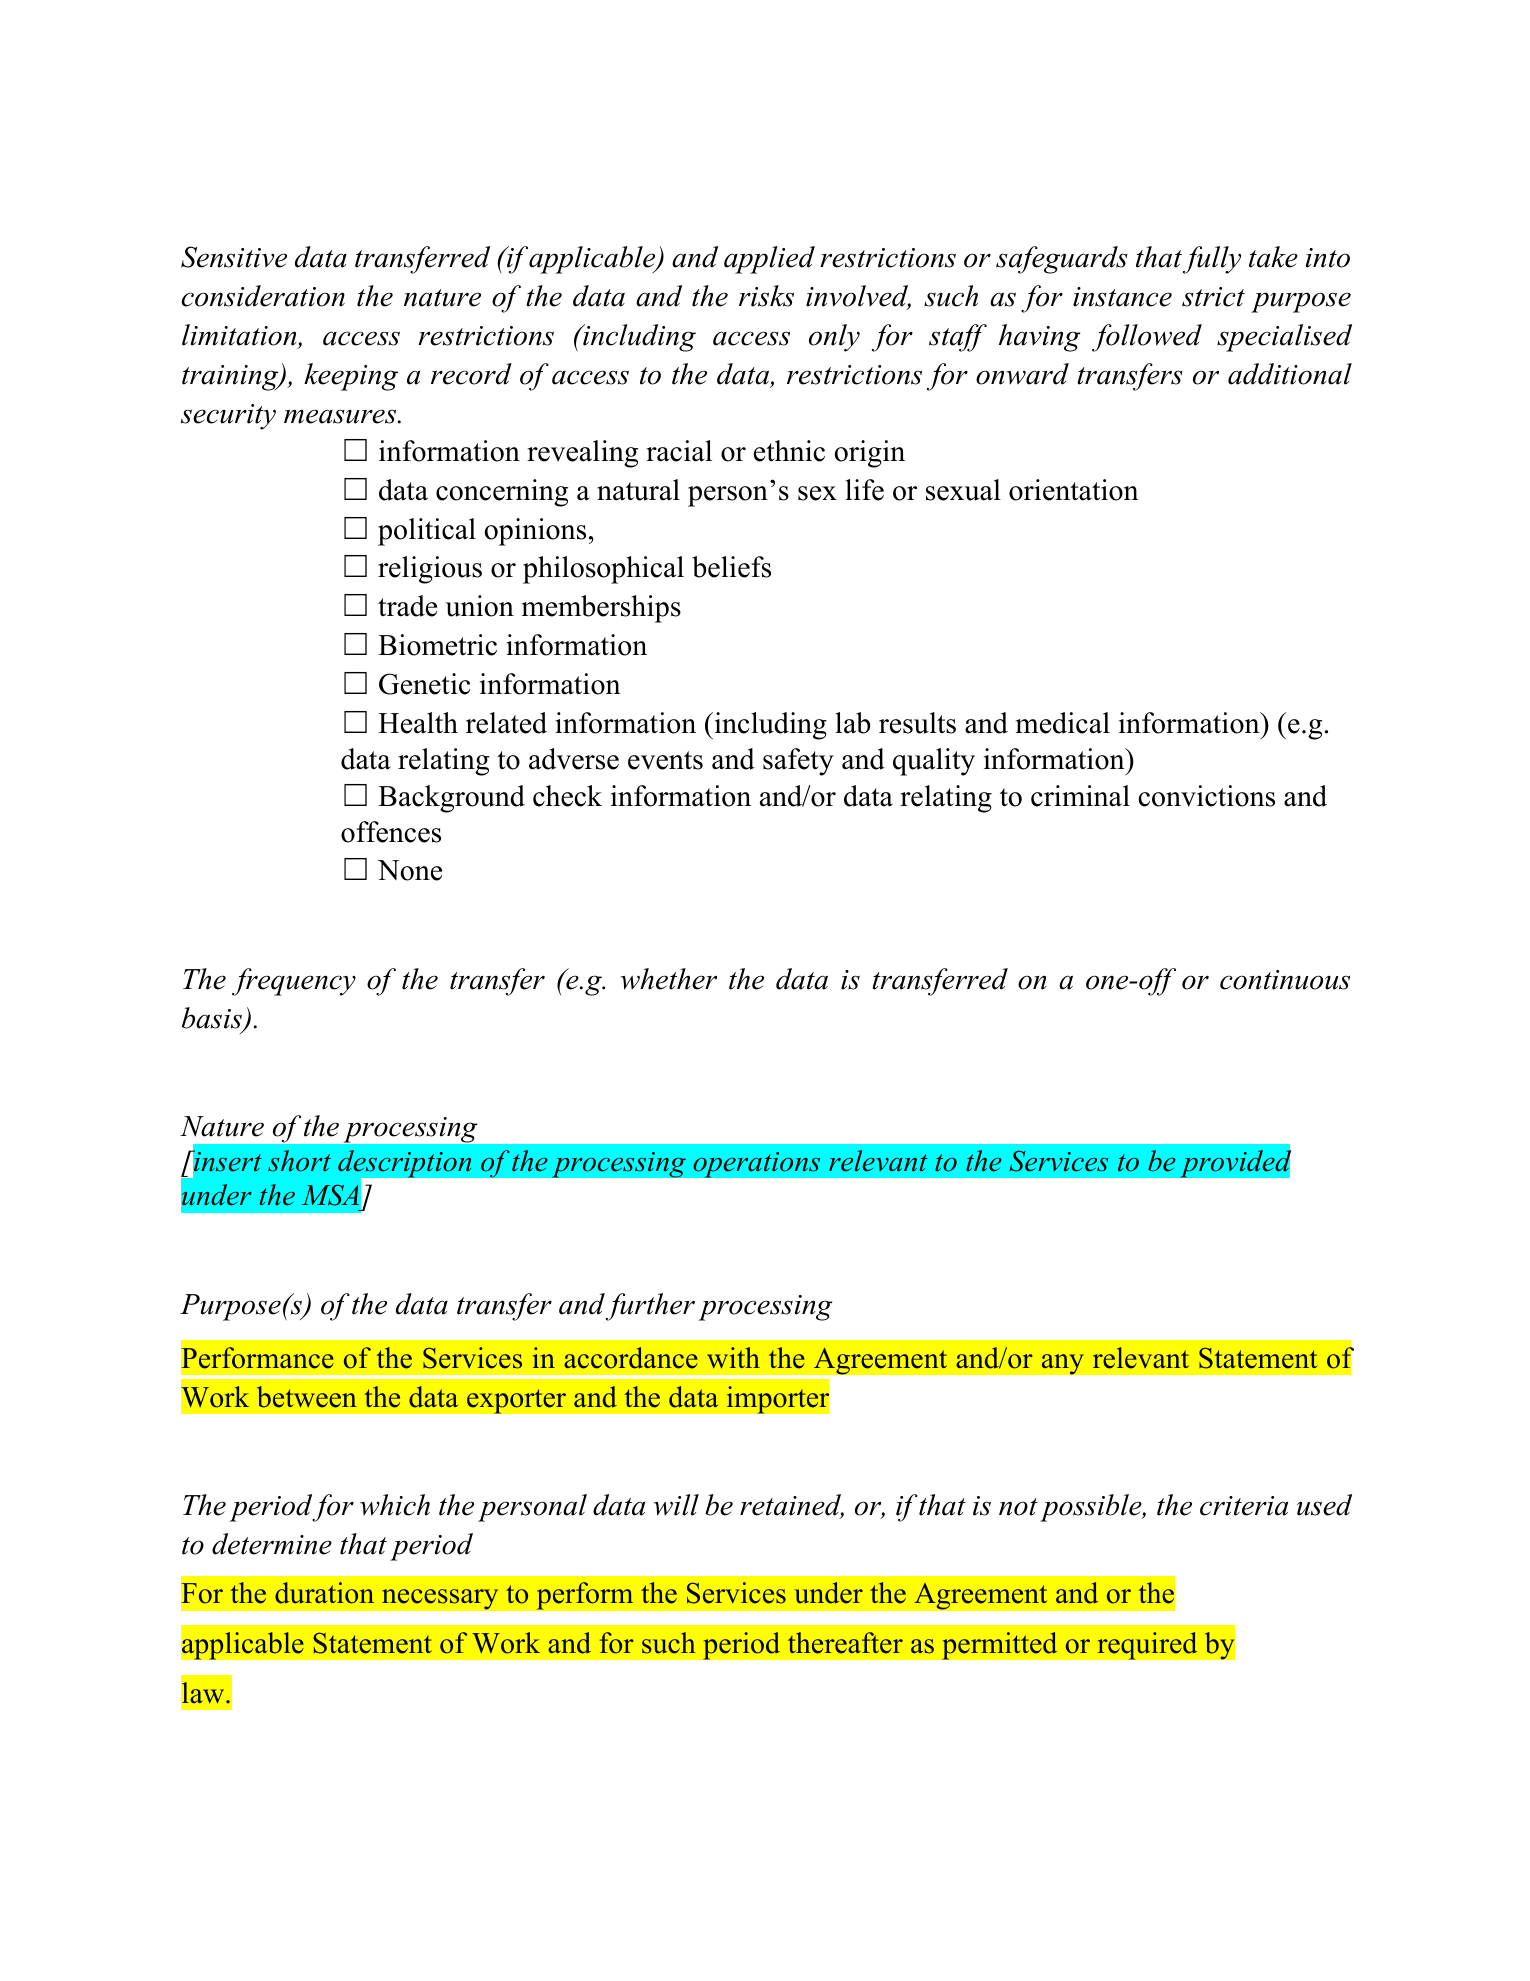 This screenshot has height=1981, width=1530. Describe the element at coordinates (263, 296) in the screenshot. I see `consideration` at that location.
